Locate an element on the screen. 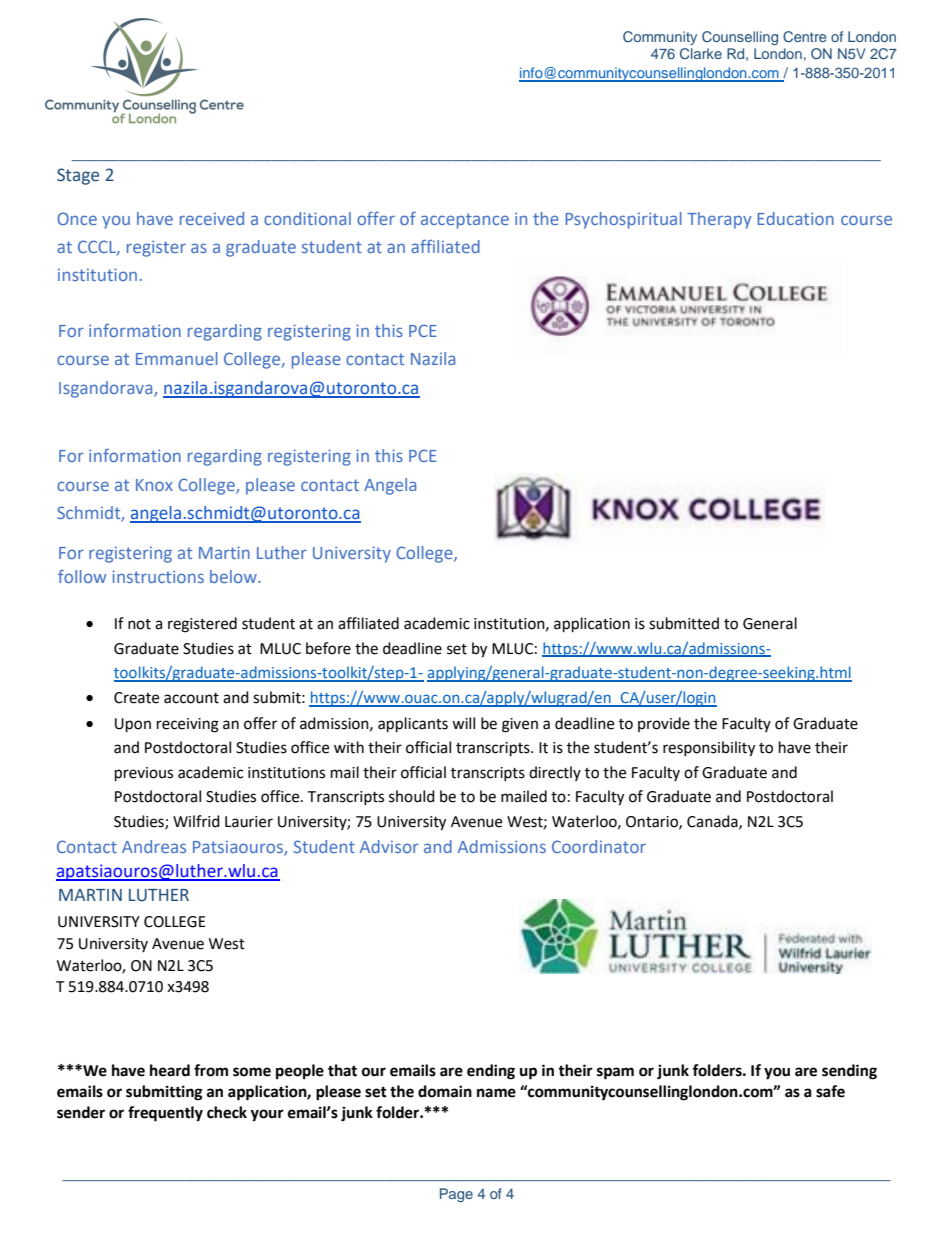 Image resolution: width=952 pixels, height=1233 pixels. not is located at coordinates (139, 624).
